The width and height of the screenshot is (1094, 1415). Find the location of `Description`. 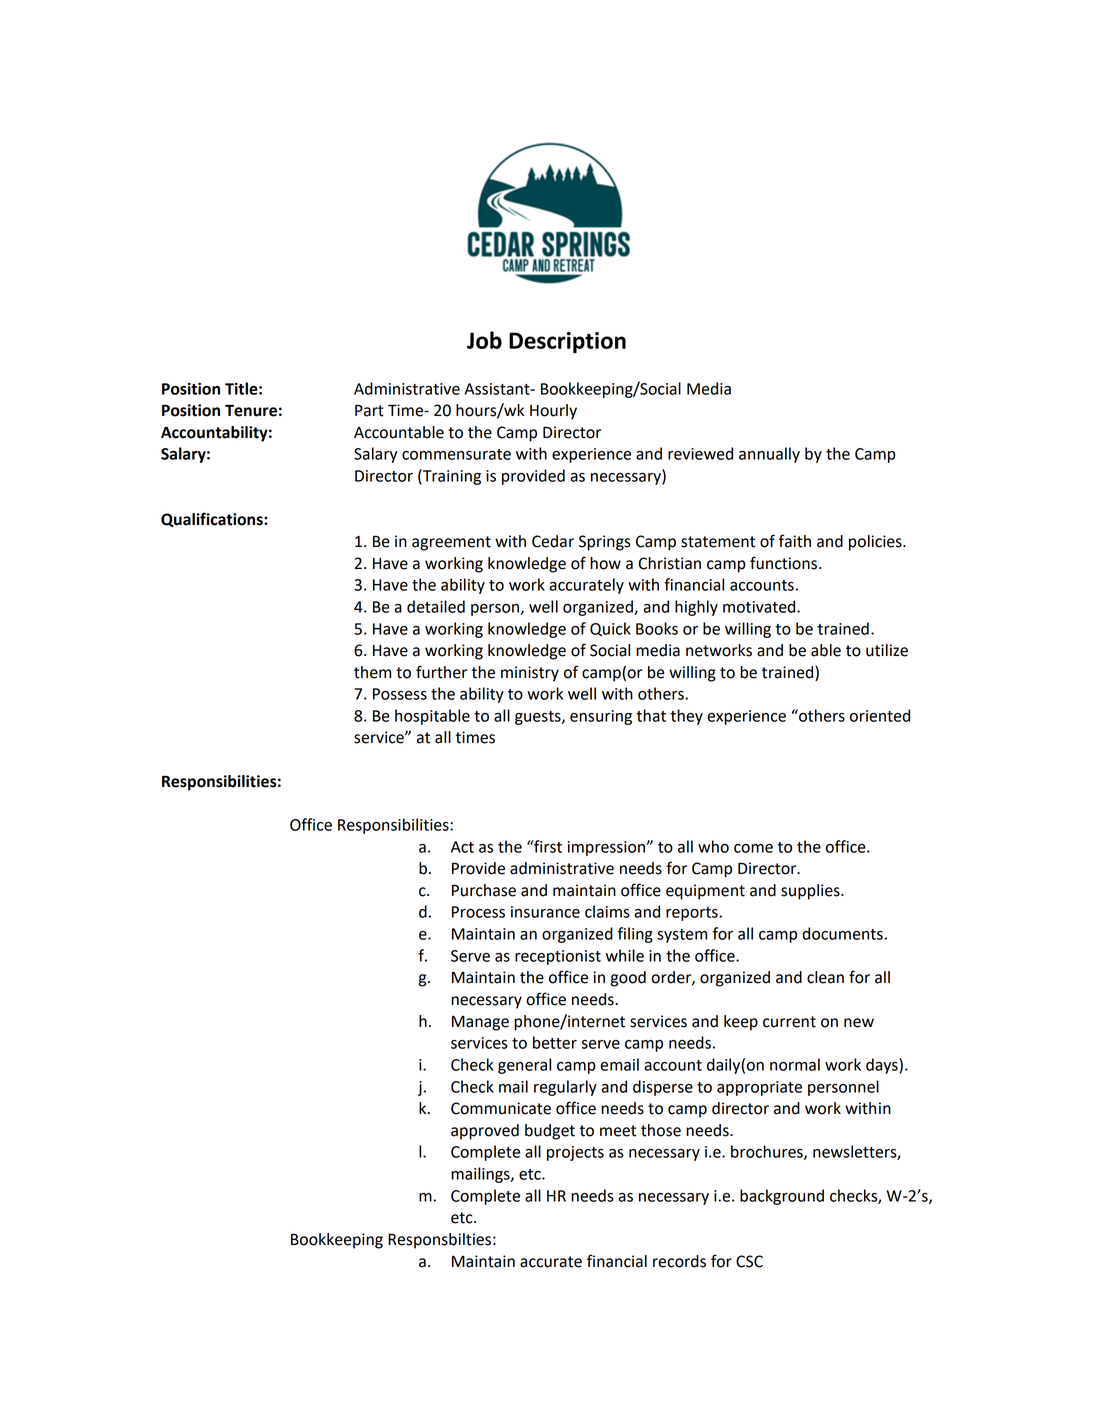

Description is located at coordinates (567, 342).
